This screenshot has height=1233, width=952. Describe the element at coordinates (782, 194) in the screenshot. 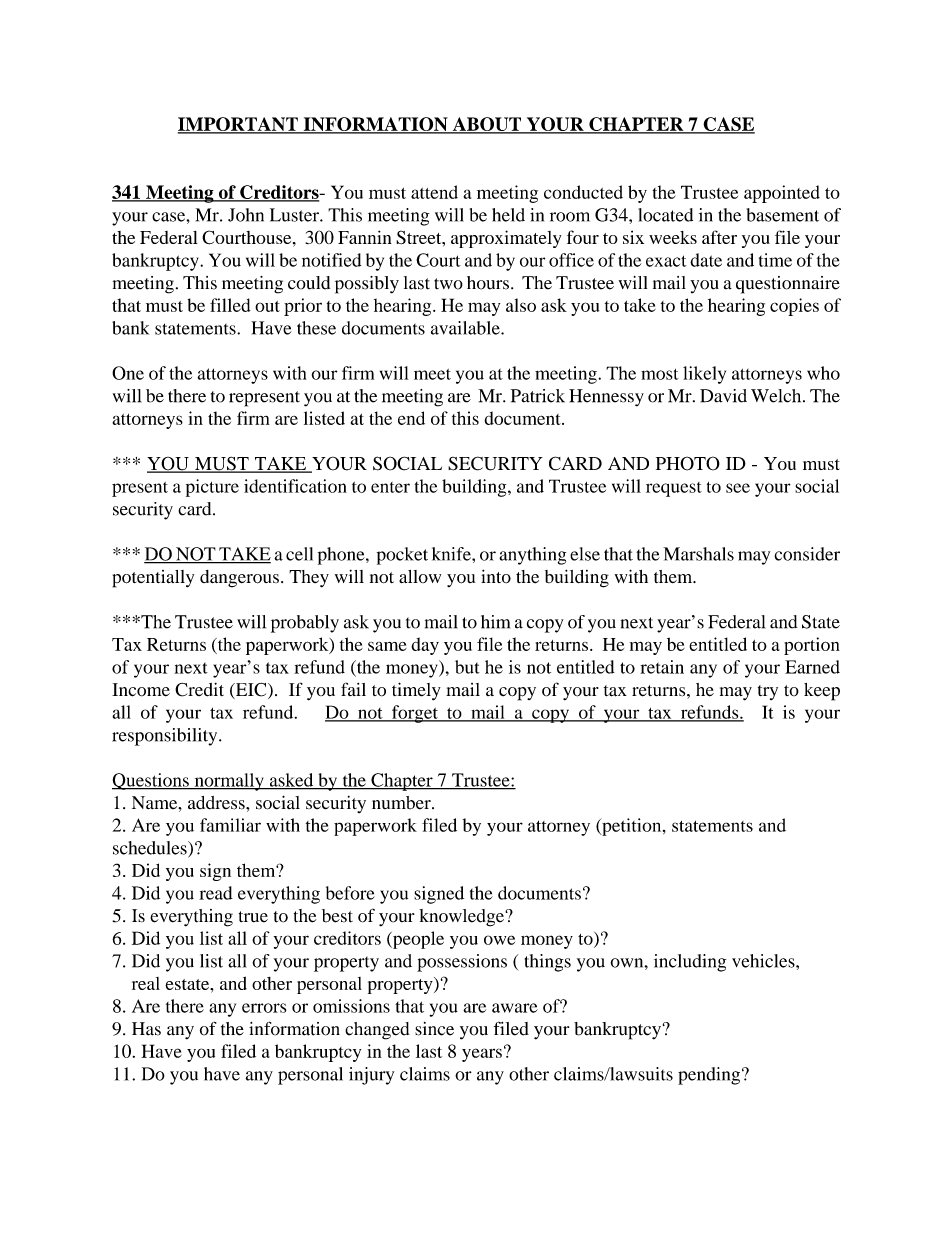

I see `appointed` at that location.
